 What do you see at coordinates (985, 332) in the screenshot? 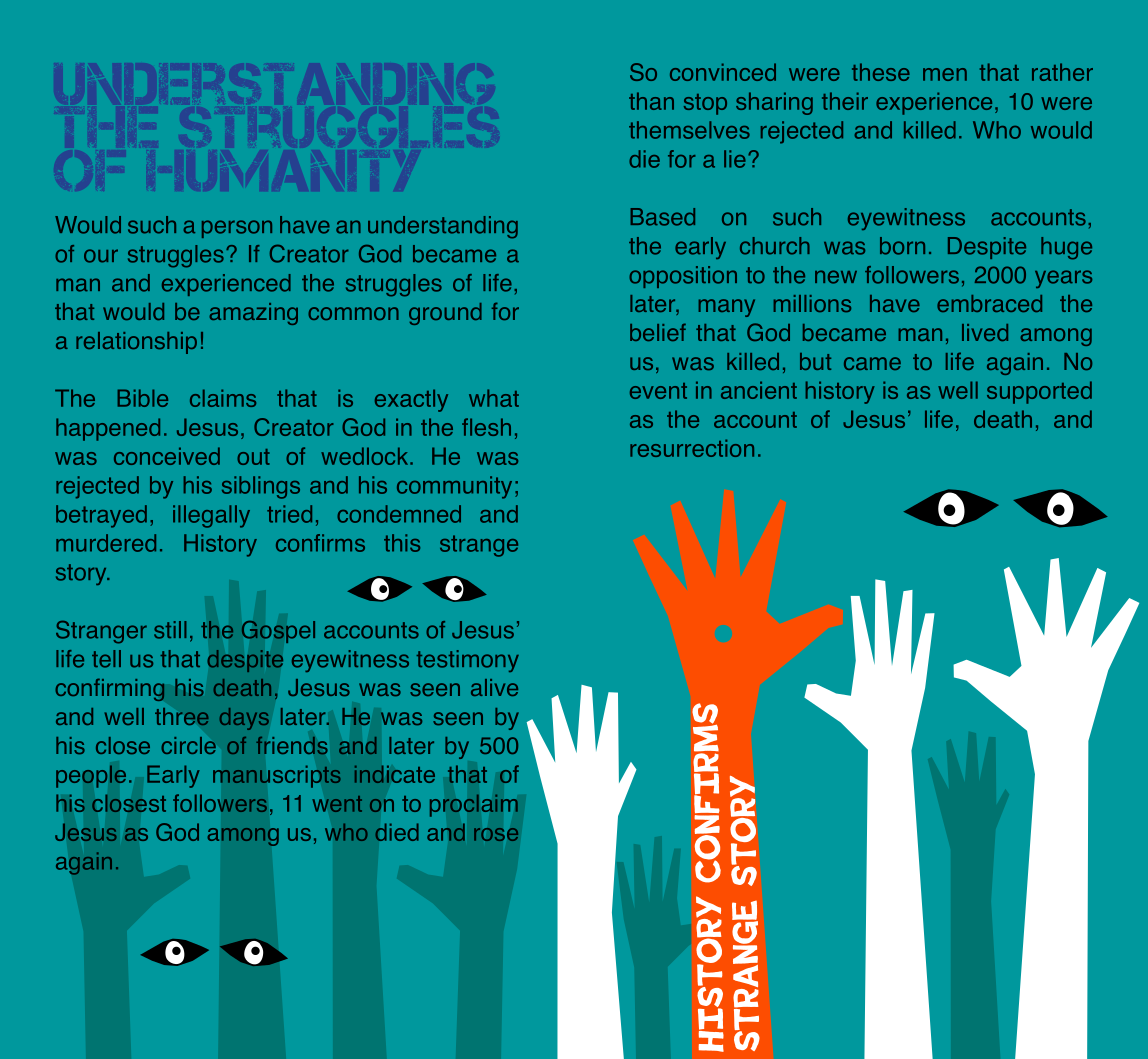
I see `lived` at bounding box center [985, 332].
